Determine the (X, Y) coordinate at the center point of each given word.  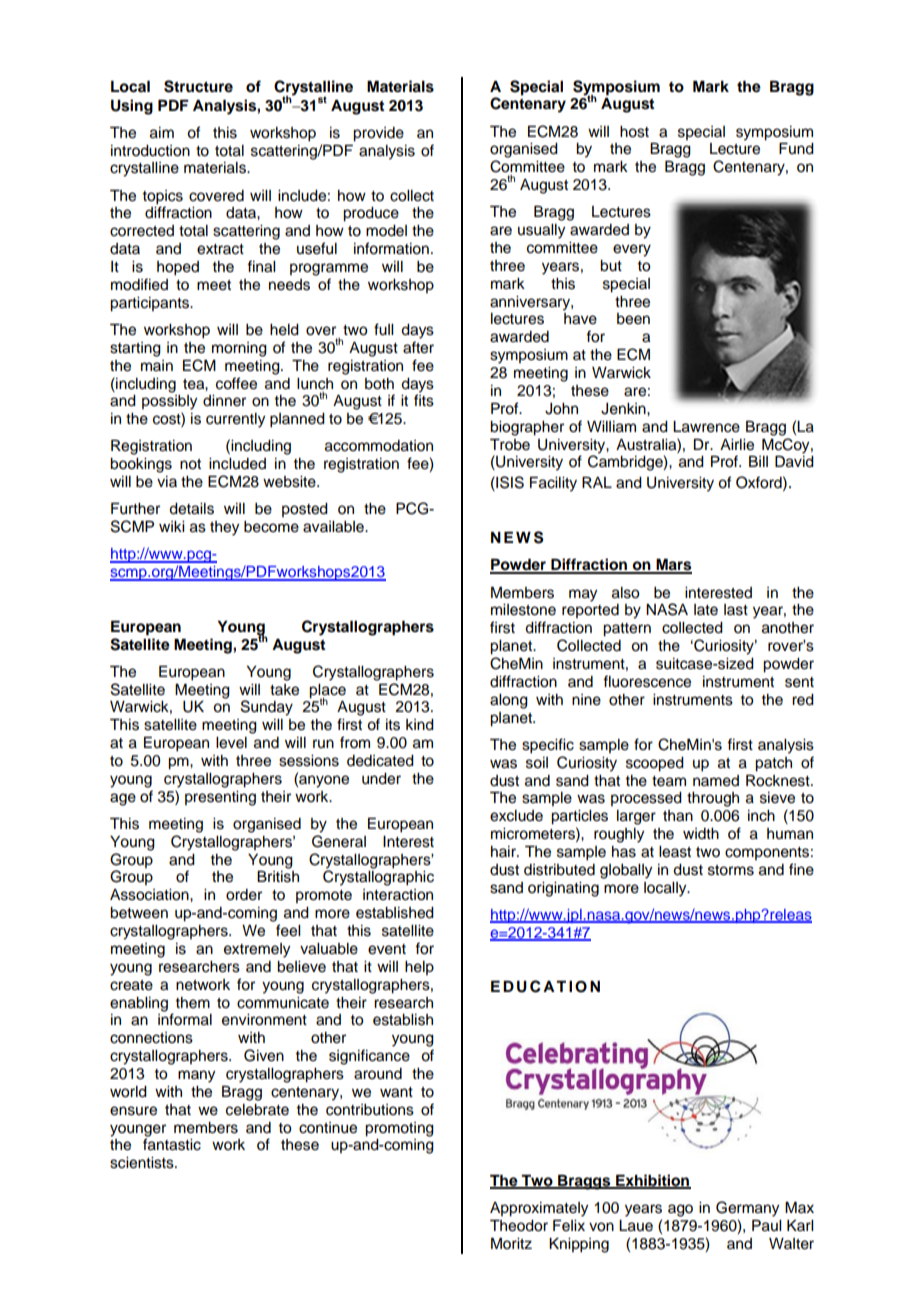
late (706, 610)
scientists (143, 1163)
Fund (796, 148)
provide (378, 134)
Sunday (267, 708)
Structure (198, 86)
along (509, 701)
